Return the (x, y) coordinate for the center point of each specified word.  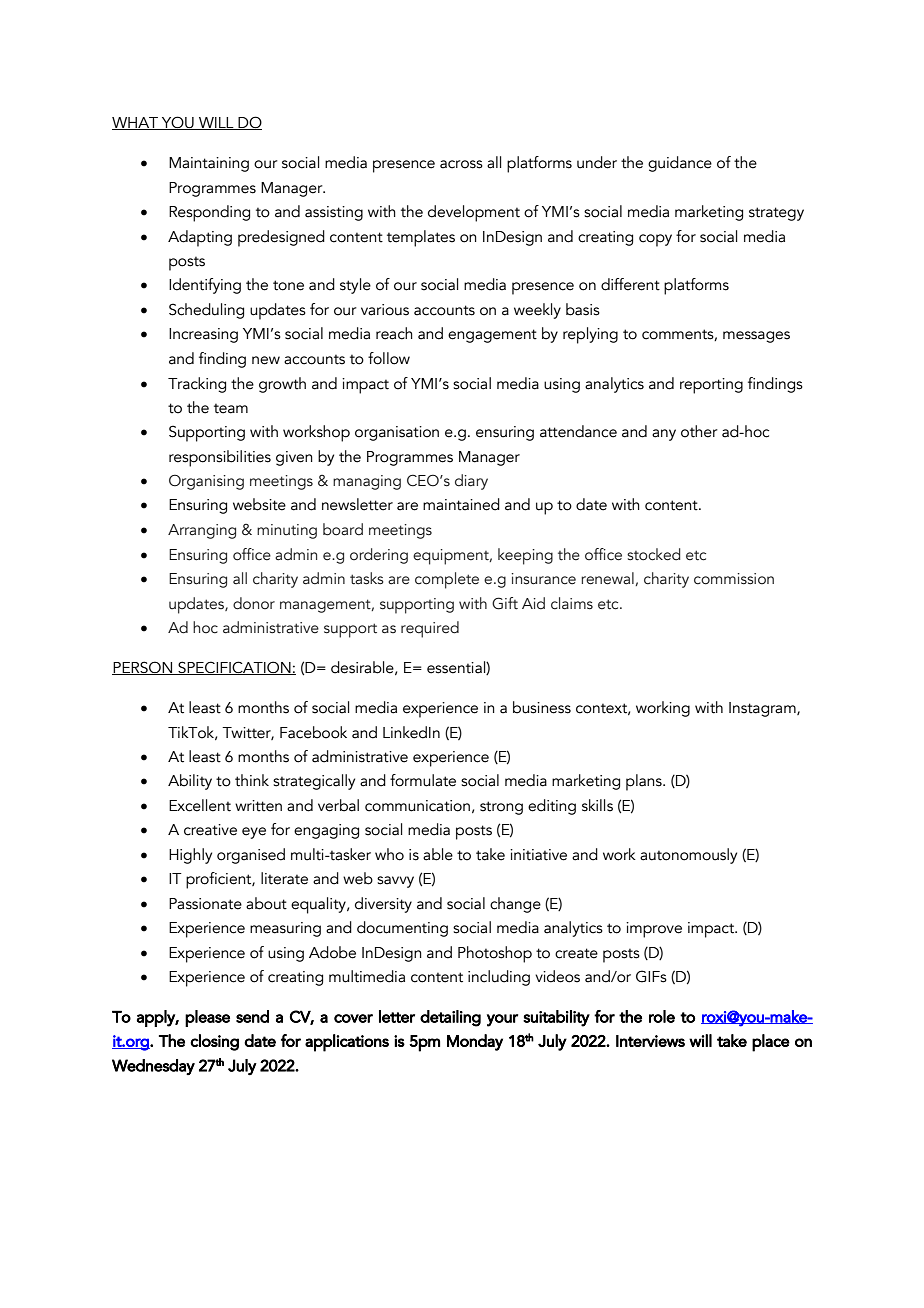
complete (447, 580)
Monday (475, 1042)
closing (214, 1042)
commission (734, 579)
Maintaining (209, 164)
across (461, 164)
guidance (680, 164)
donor (254, 603)
